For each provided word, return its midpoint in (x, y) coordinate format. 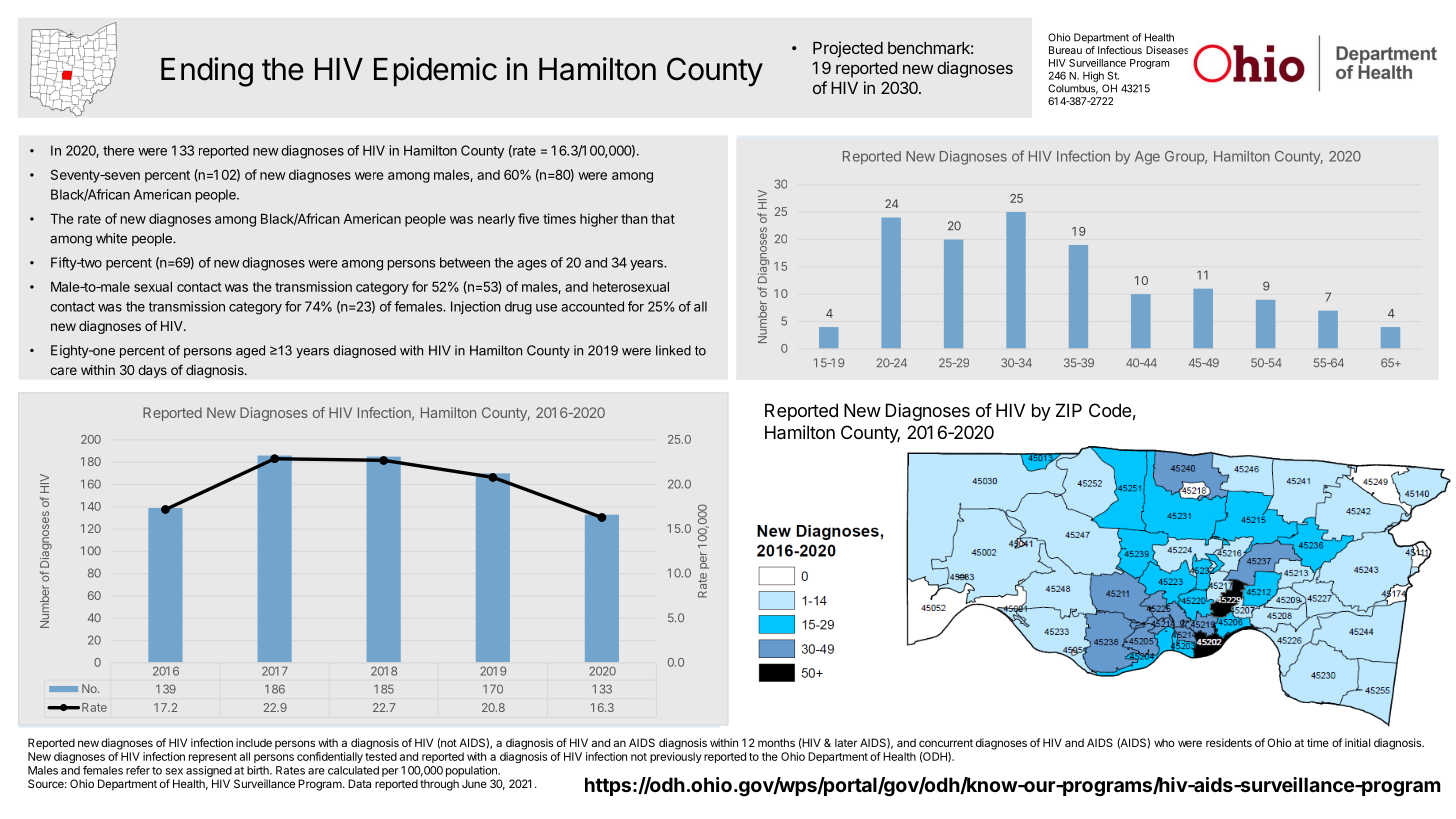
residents (1229, 742)
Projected (848, 49)
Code (1110, 410)
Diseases (1167, 50)
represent (213, 758)
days (152, 371)
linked (673, 350)
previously (676, 757)
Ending (207, 72)
